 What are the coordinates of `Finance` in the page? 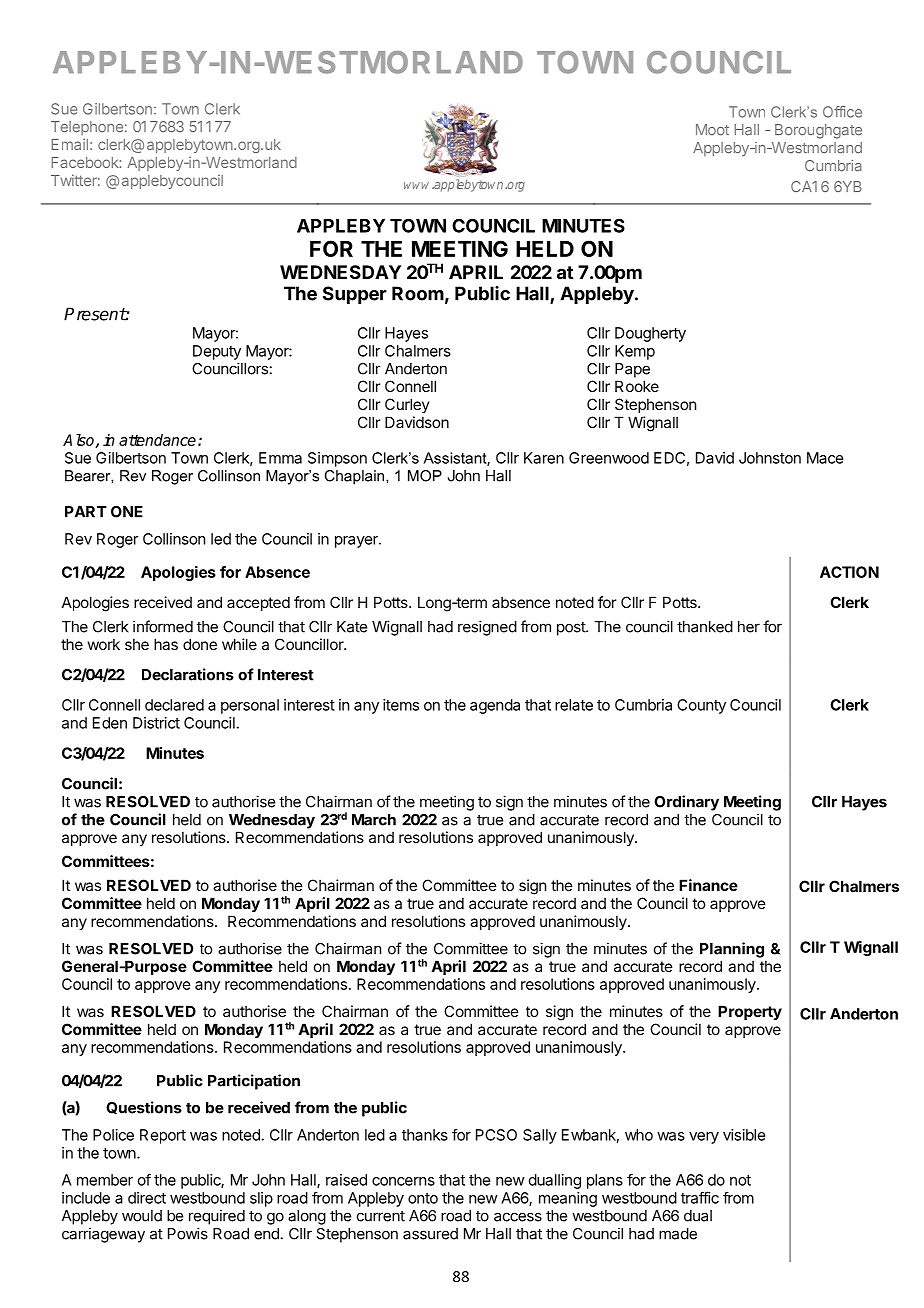 It's located at (708, 885).
